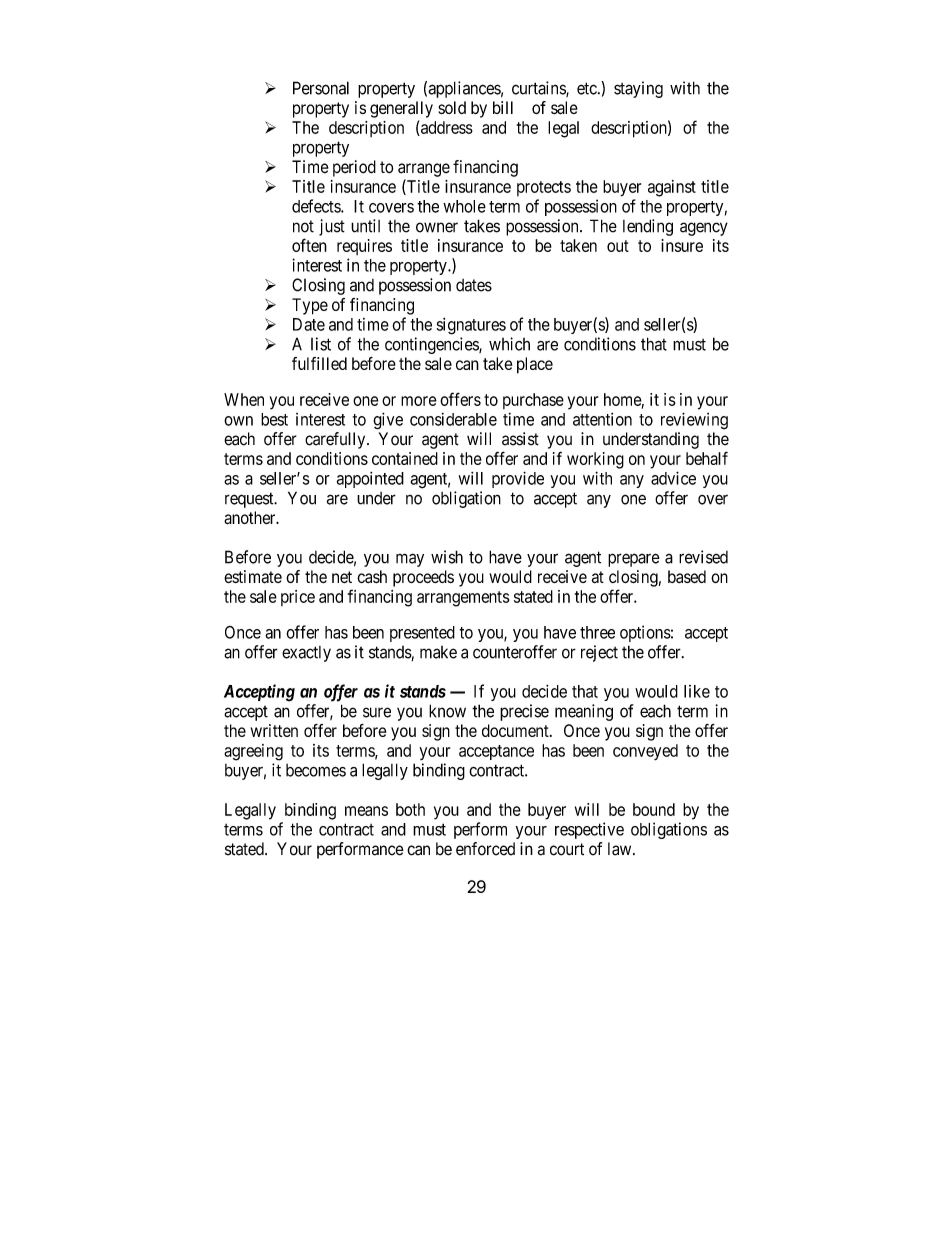  Describe the element at coordinates (366, 811) in the screenshot. I see `means` at that location.
